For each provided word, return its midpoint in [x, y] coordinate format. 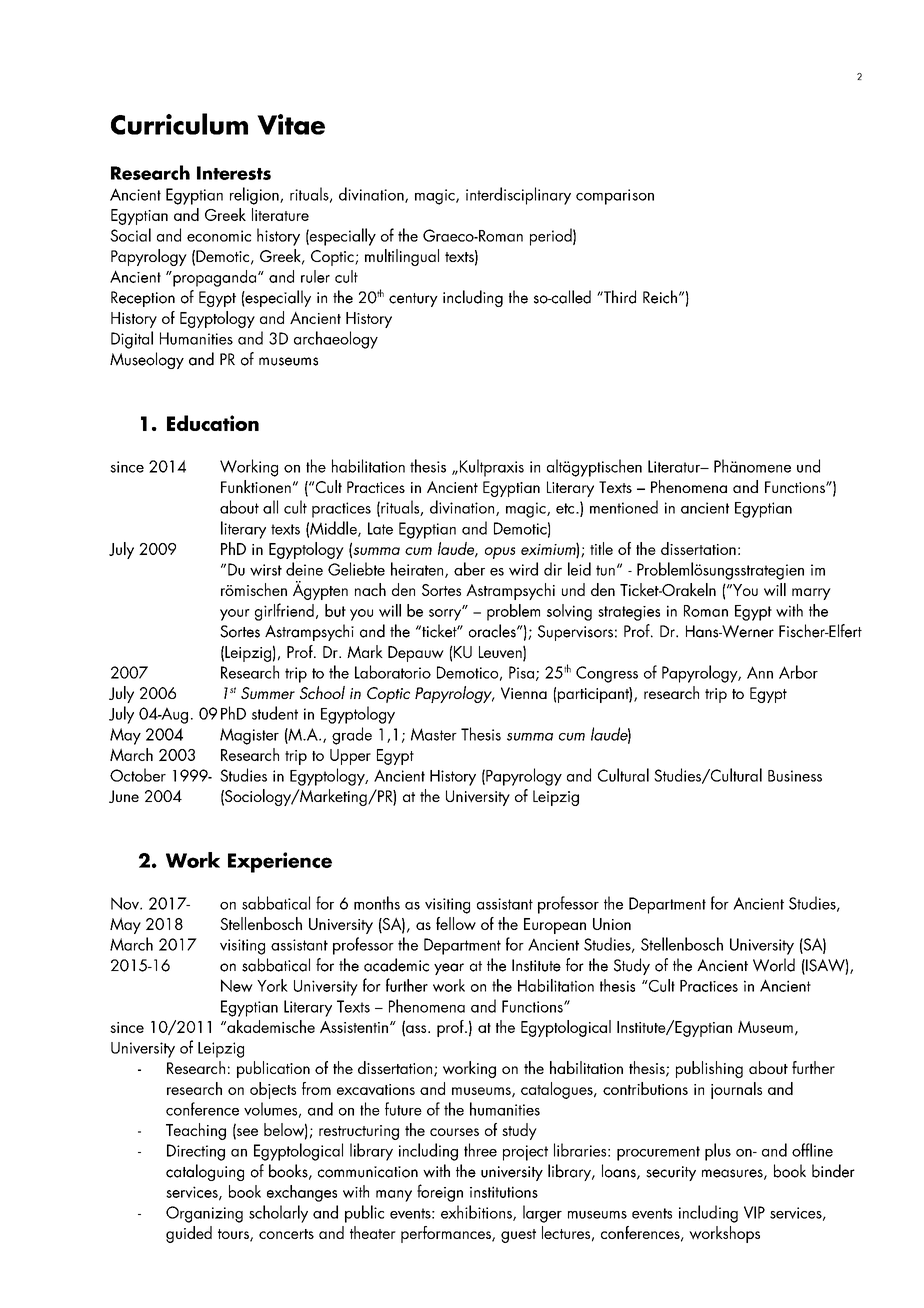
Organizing [204, 1214]
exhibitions [477, 1213]
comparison [615, 197]
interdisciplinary [518, 196]
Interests [234, 173]
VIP [754, 1212]
